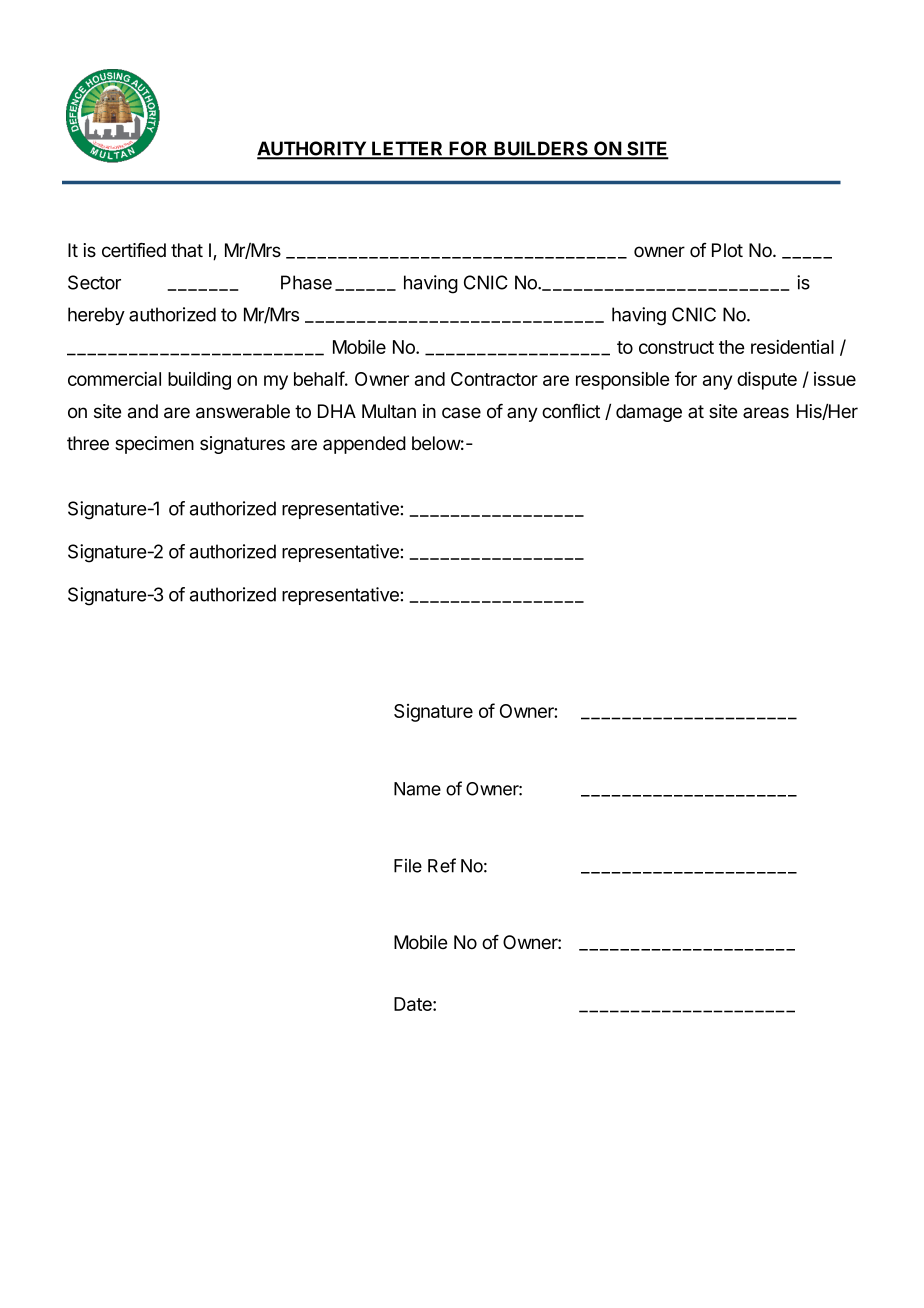 This screenshot has height=1308, width=924. Describe the element at coordinates (766, 413) in the screenshot. I see `areas` at that location.
